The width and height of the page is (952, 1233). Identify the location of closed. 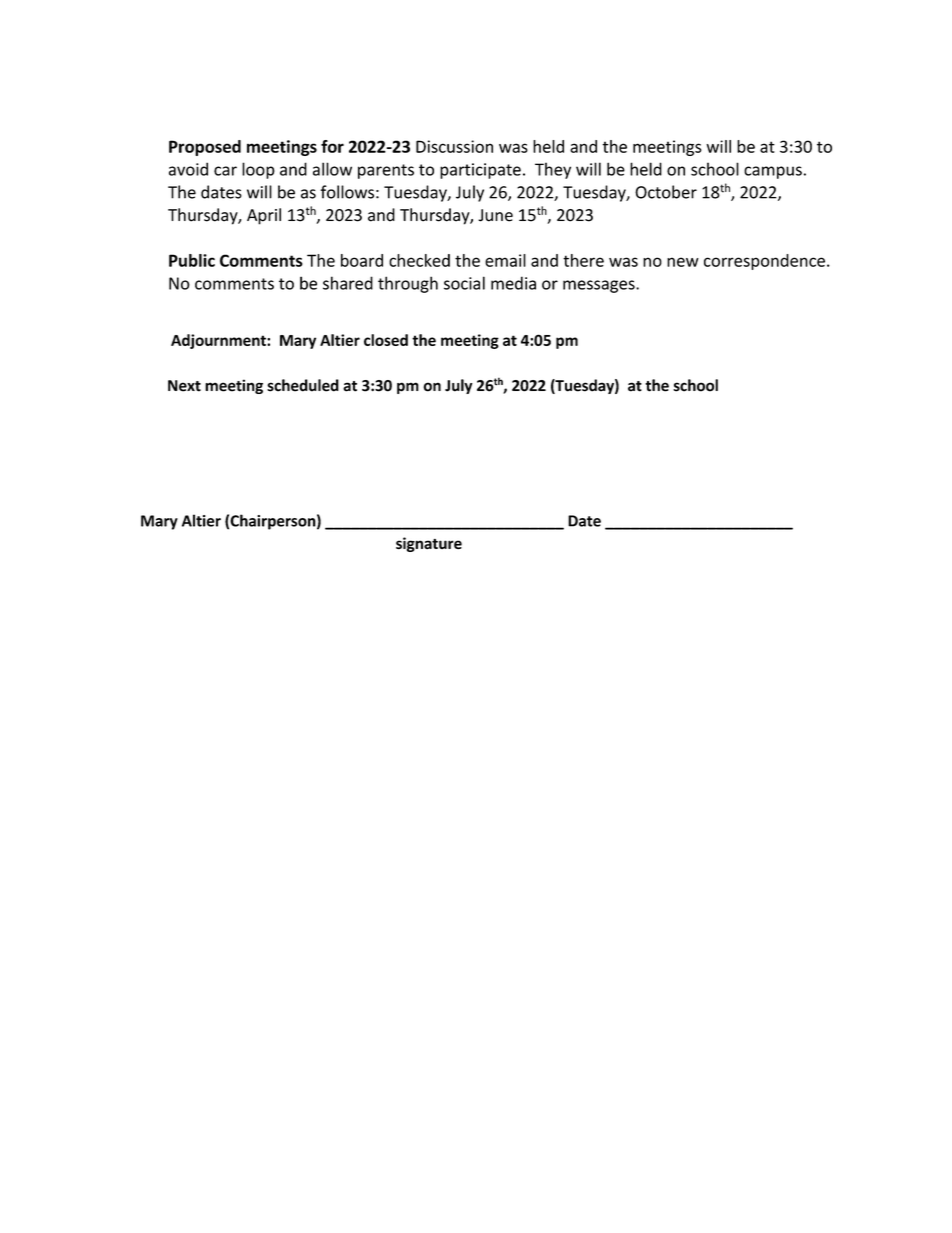
(386, 340).
